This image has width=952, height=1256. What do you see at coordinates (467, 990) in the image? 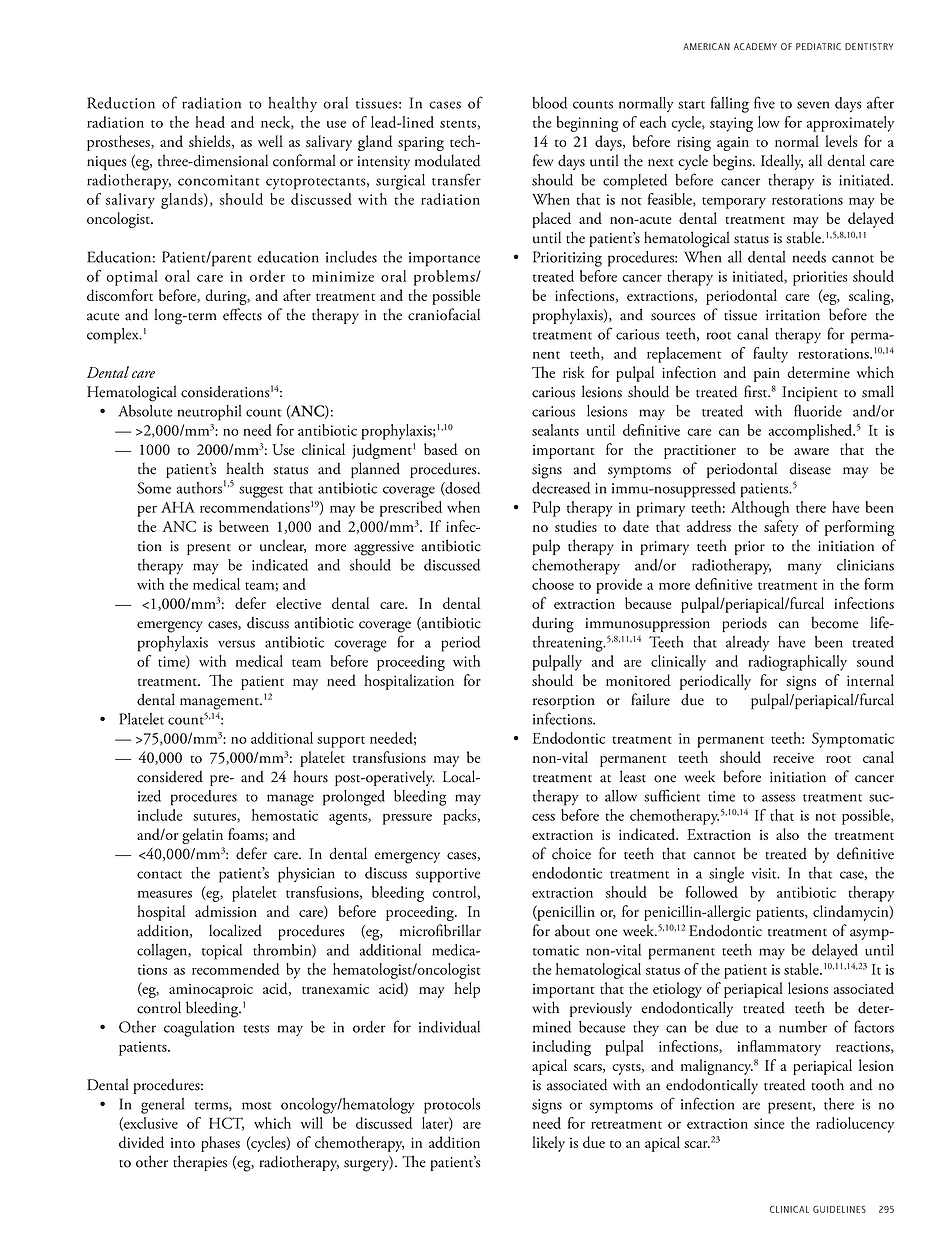
I see `help` at bounding box center [467, 990].
